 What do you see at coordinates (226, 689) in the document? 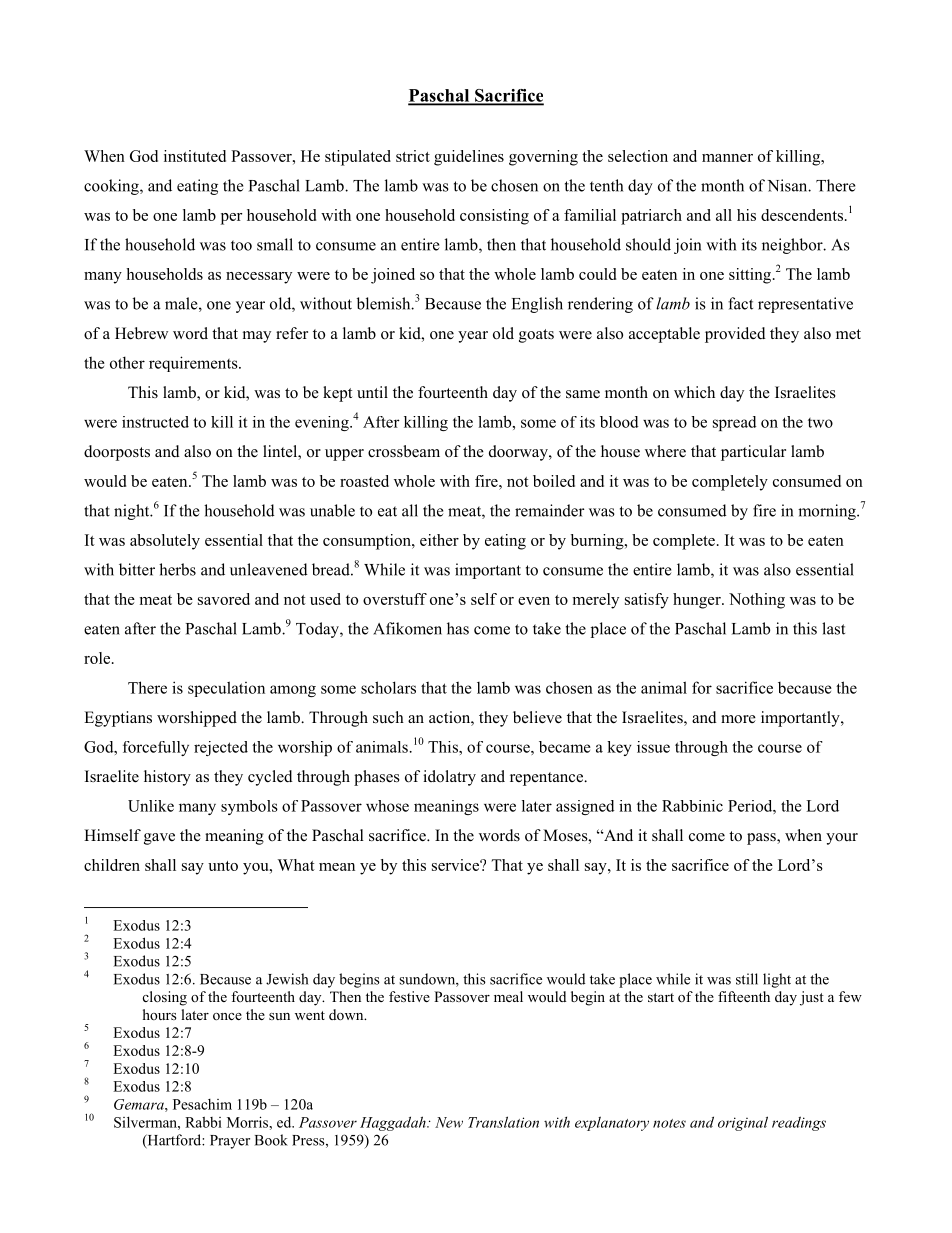
I see `speculation` at bounding box center [226, 689].
